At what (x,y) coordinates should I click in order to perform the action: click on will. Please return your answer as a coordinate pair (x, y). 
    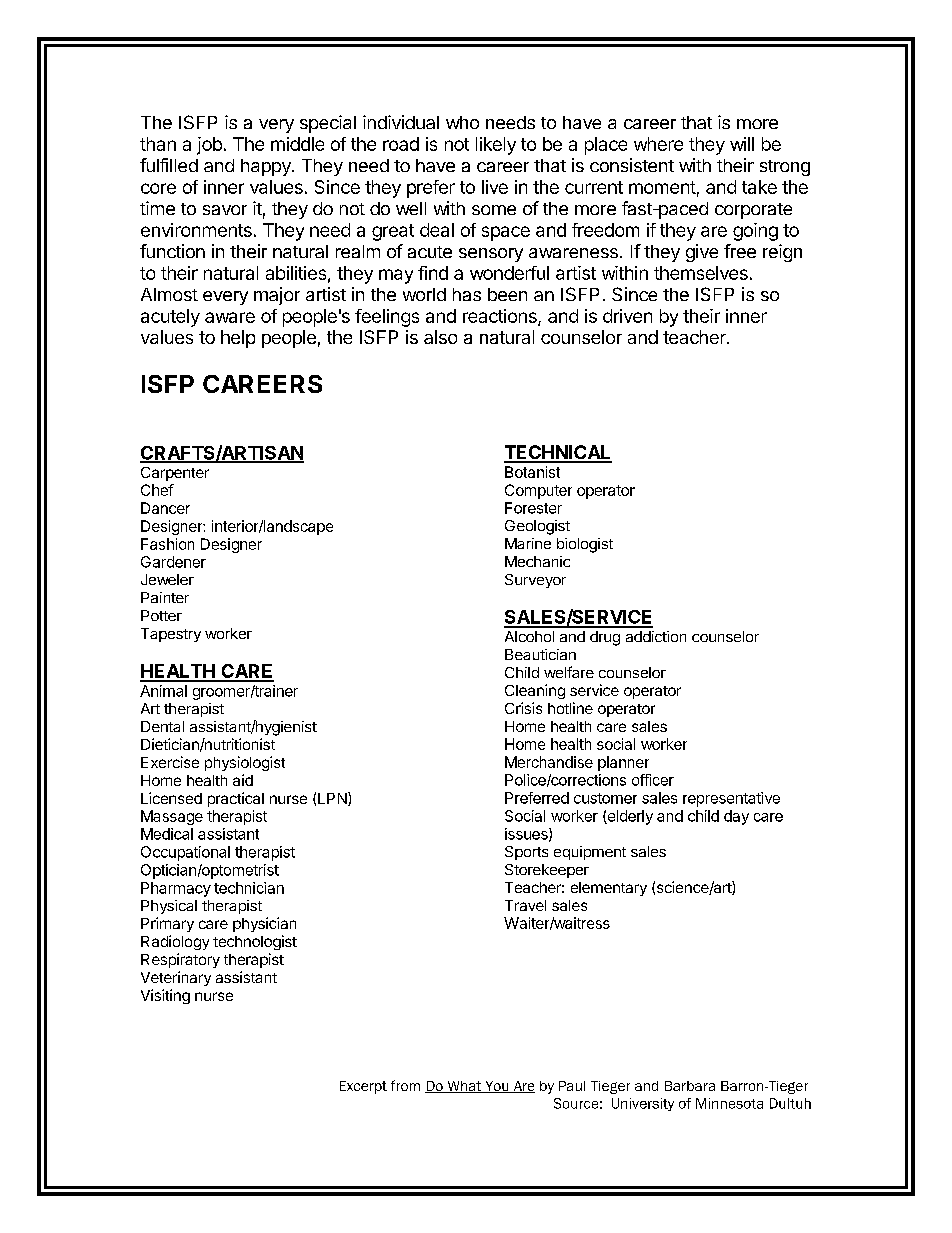
    Looking at the image, I should click on (742, 144).
